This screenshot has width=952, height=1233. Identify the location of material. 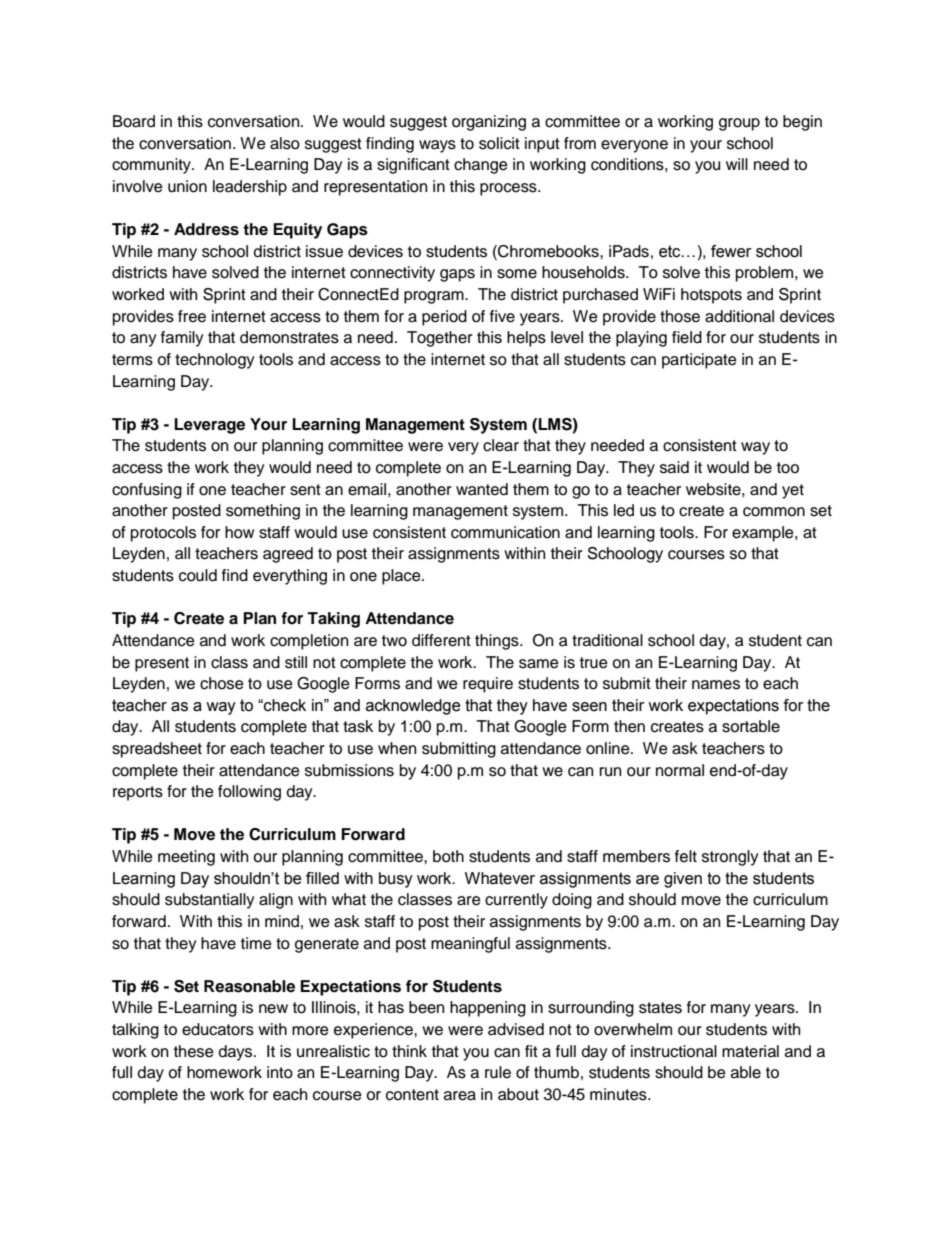
(750, 1051).
